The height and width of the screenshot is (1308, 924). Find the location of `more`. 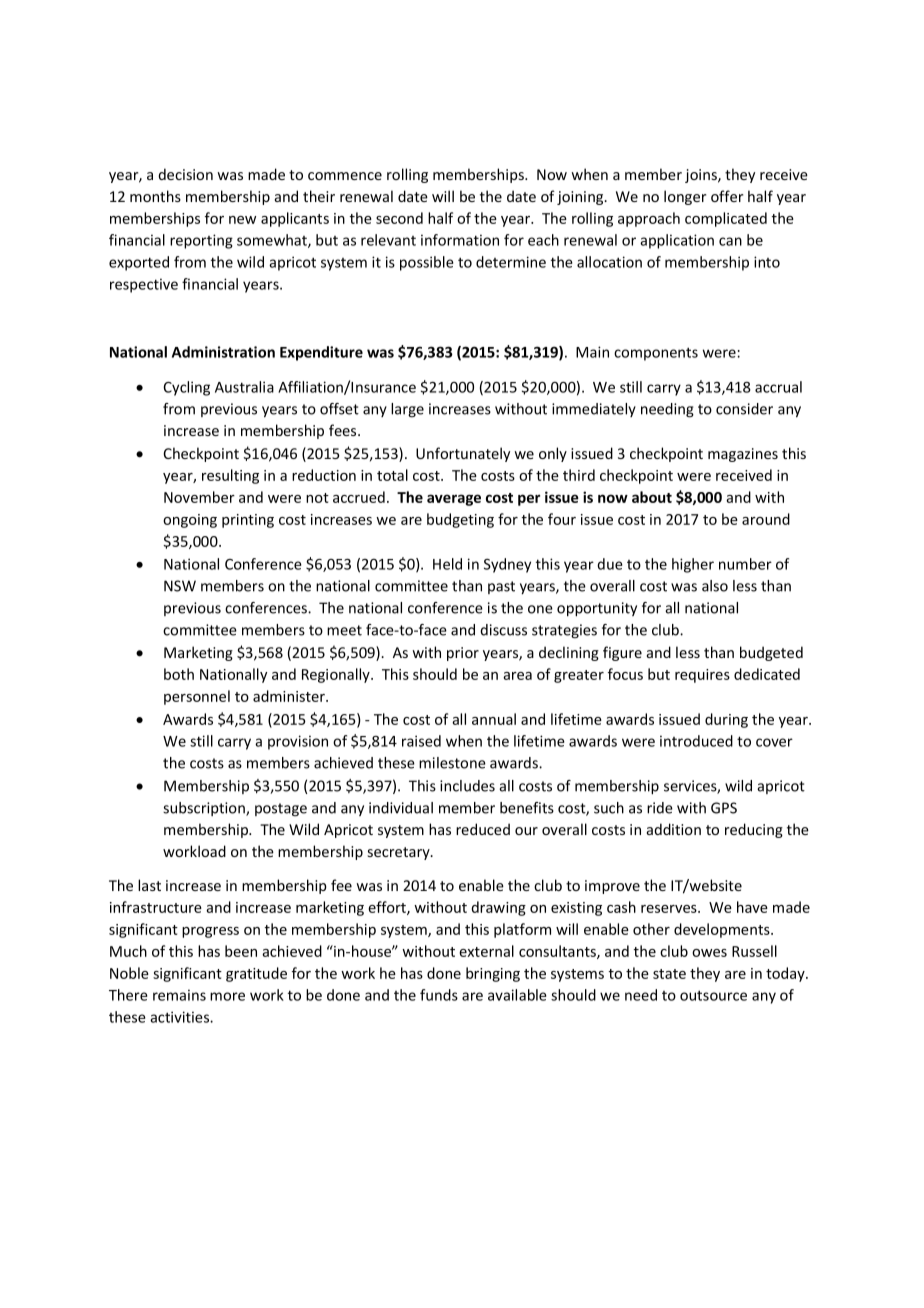

more is located at coordinates (227, 996).
